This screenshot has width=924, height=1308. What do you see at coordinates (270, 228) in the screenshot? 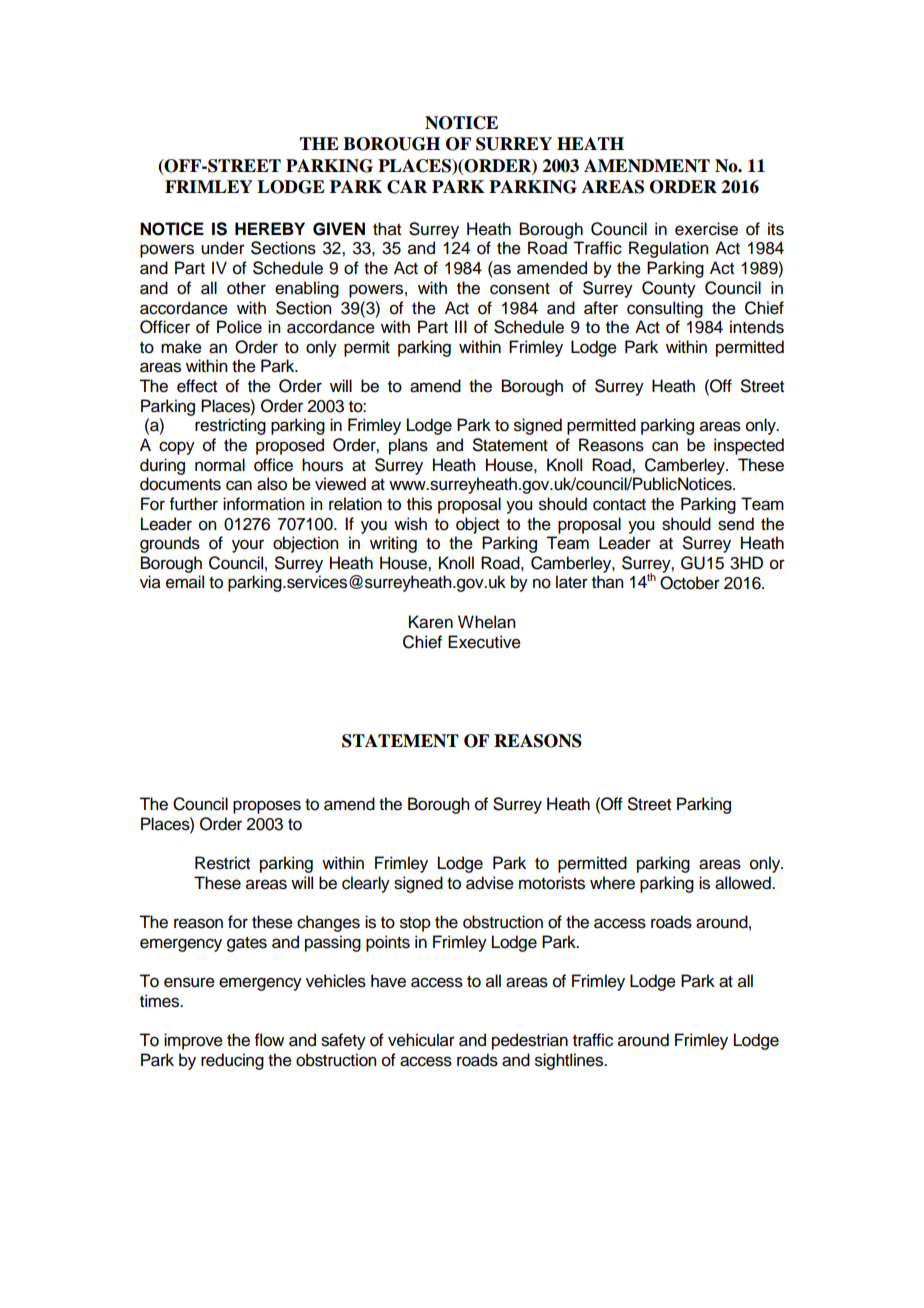
I see `HEREBY` at bounding box center [270, 228].
